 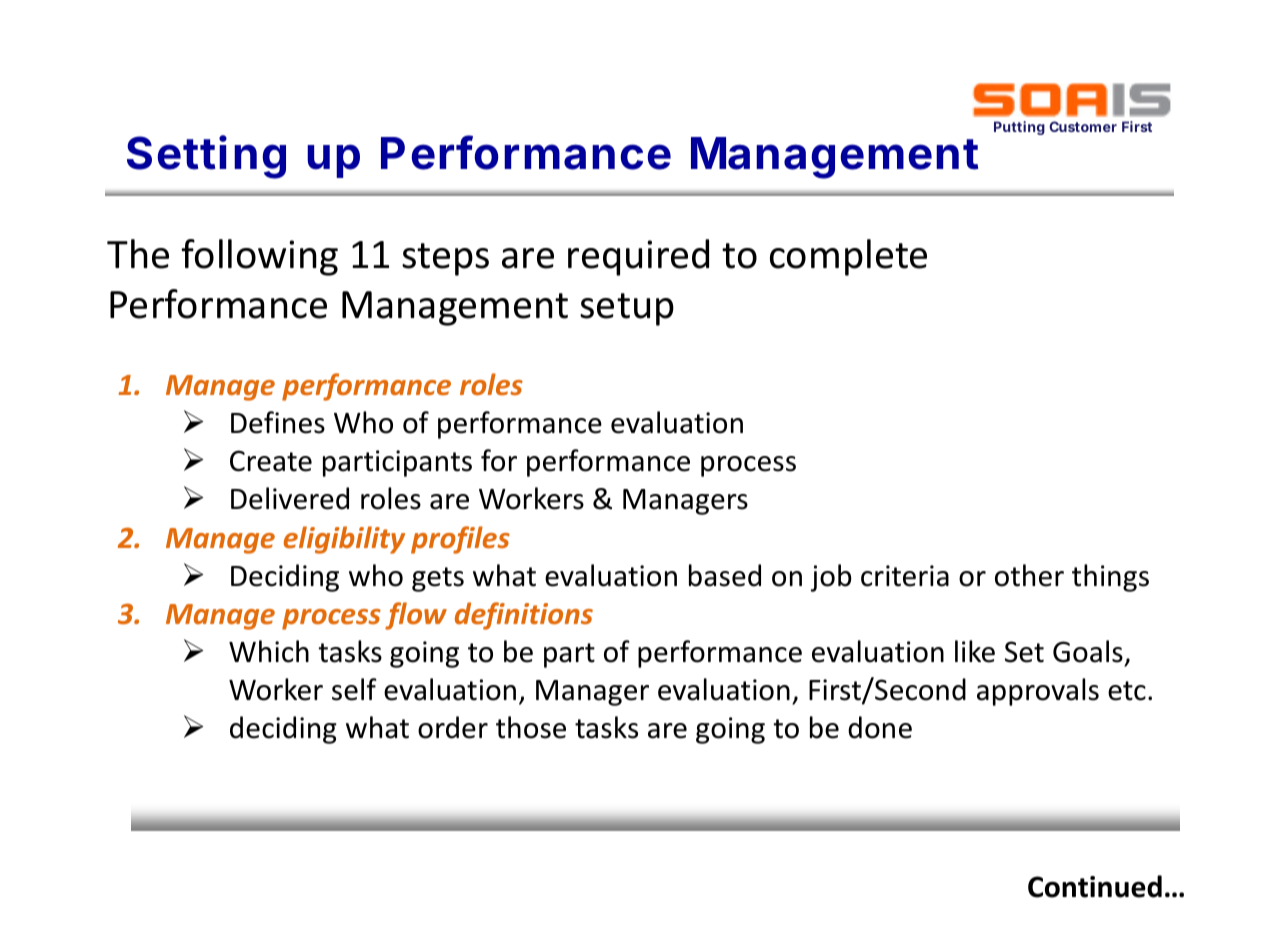 What do you see at coordinates (206, 157) in the screenshot?
I see `Setting` at bounding box center [206, 157].
